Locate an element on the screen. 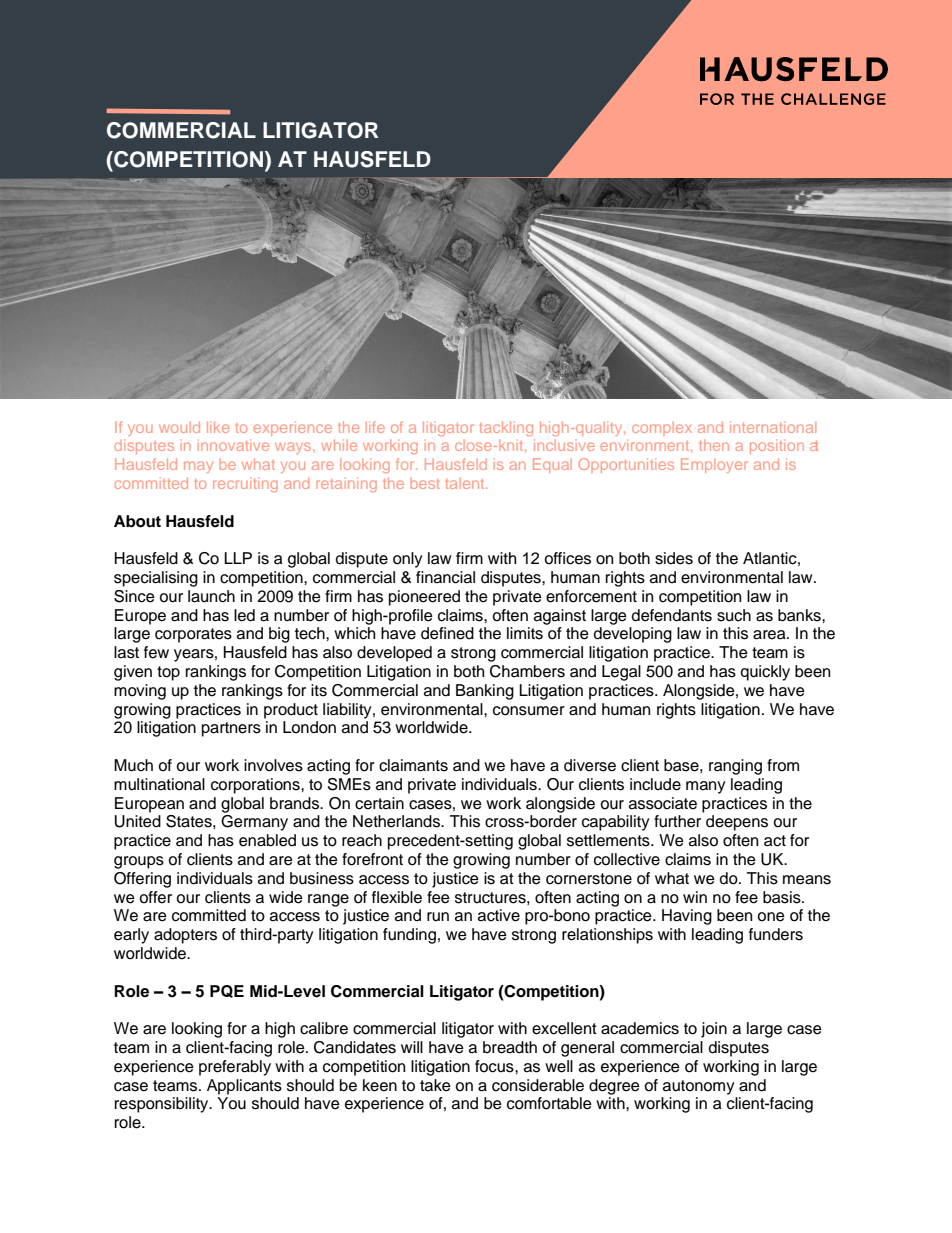  autonomy is located at coordinates (699, 1087).
